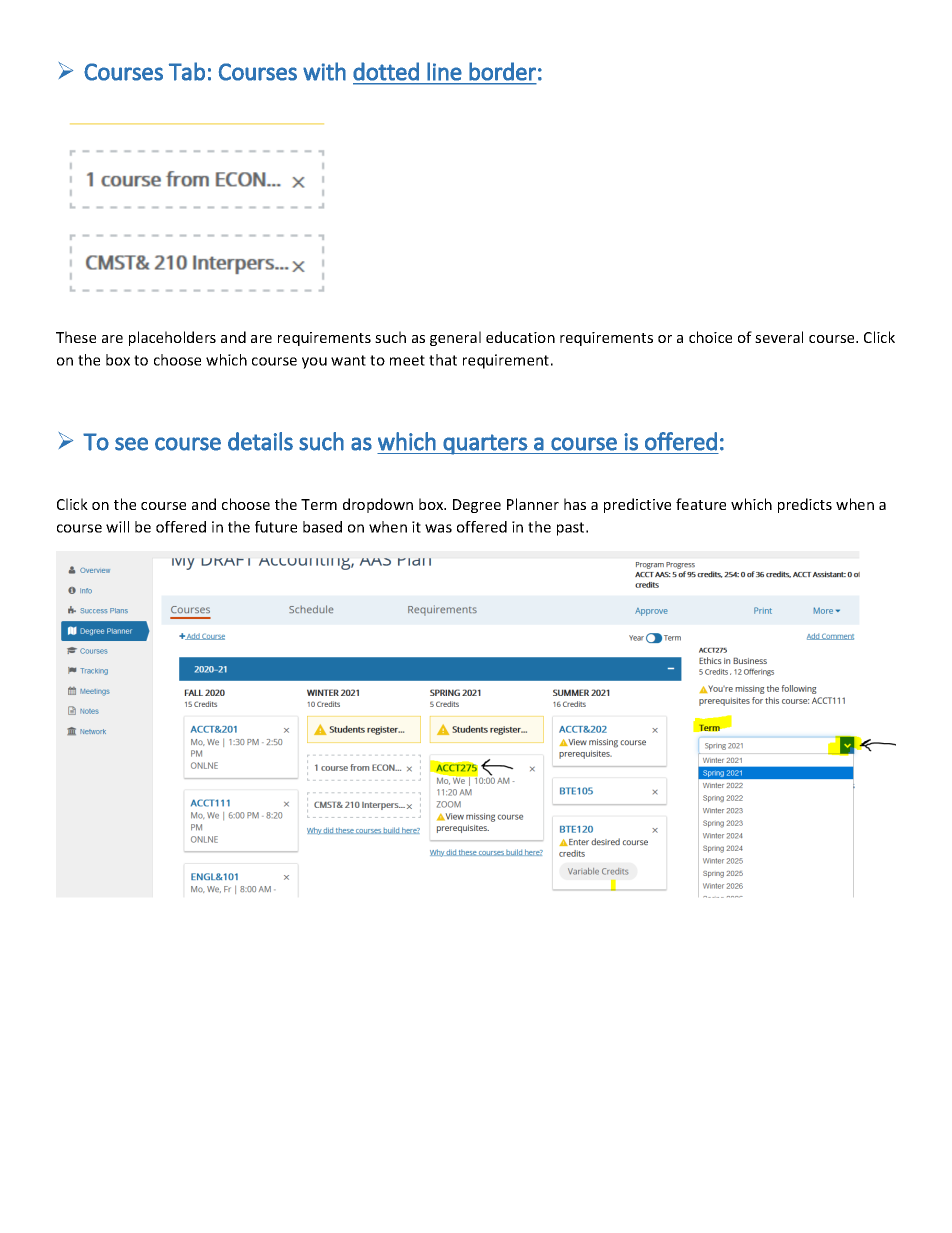 The width and height of the screenshot is (952, 1233). What do you see at coordinates (117, 527) in the screenshot?
I see `will` at bounding box center [117, 527].
